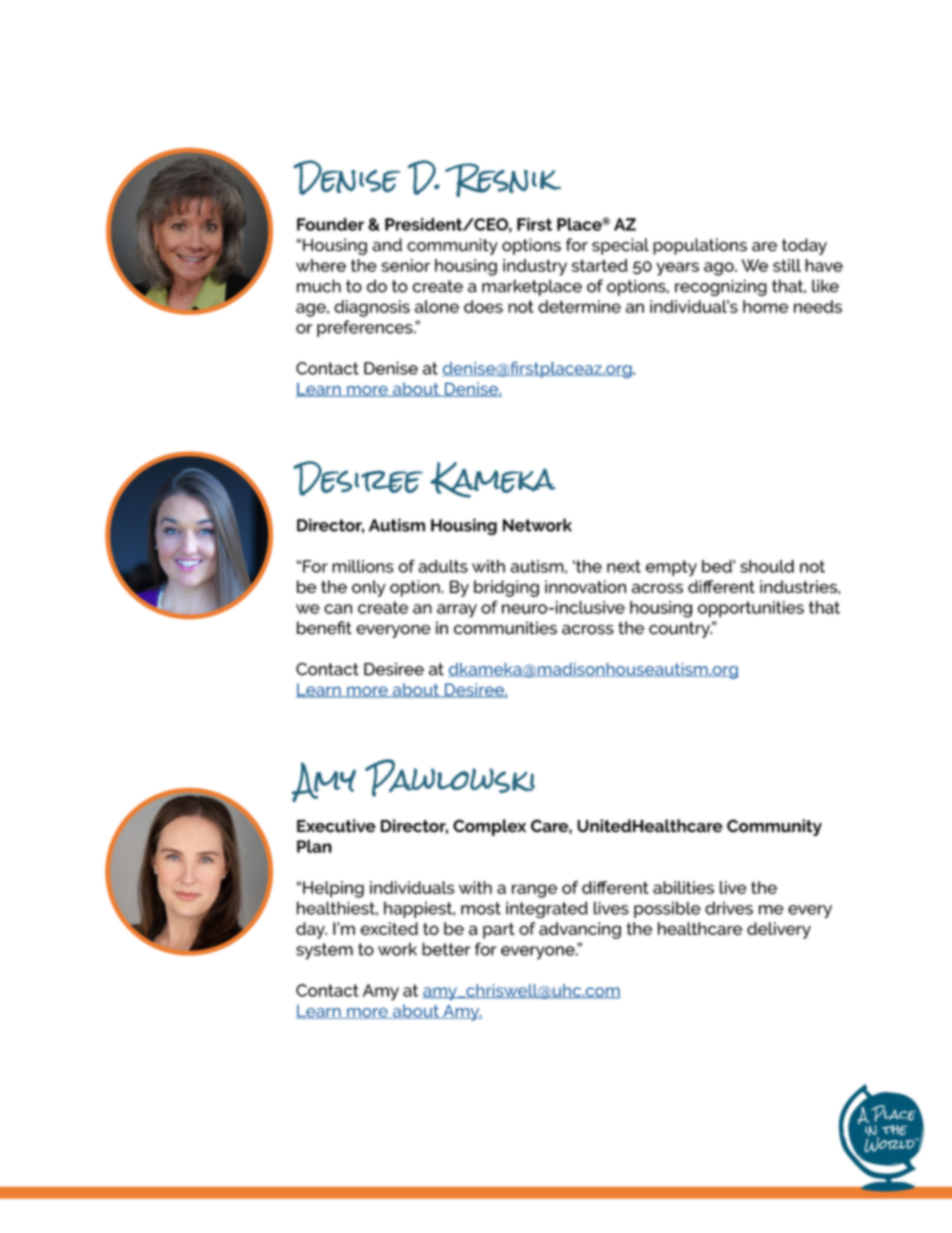 The height and width of the document is (1233, 952). Describe the element at coordinates (387, 245) in the document. I see `and` at that location.
